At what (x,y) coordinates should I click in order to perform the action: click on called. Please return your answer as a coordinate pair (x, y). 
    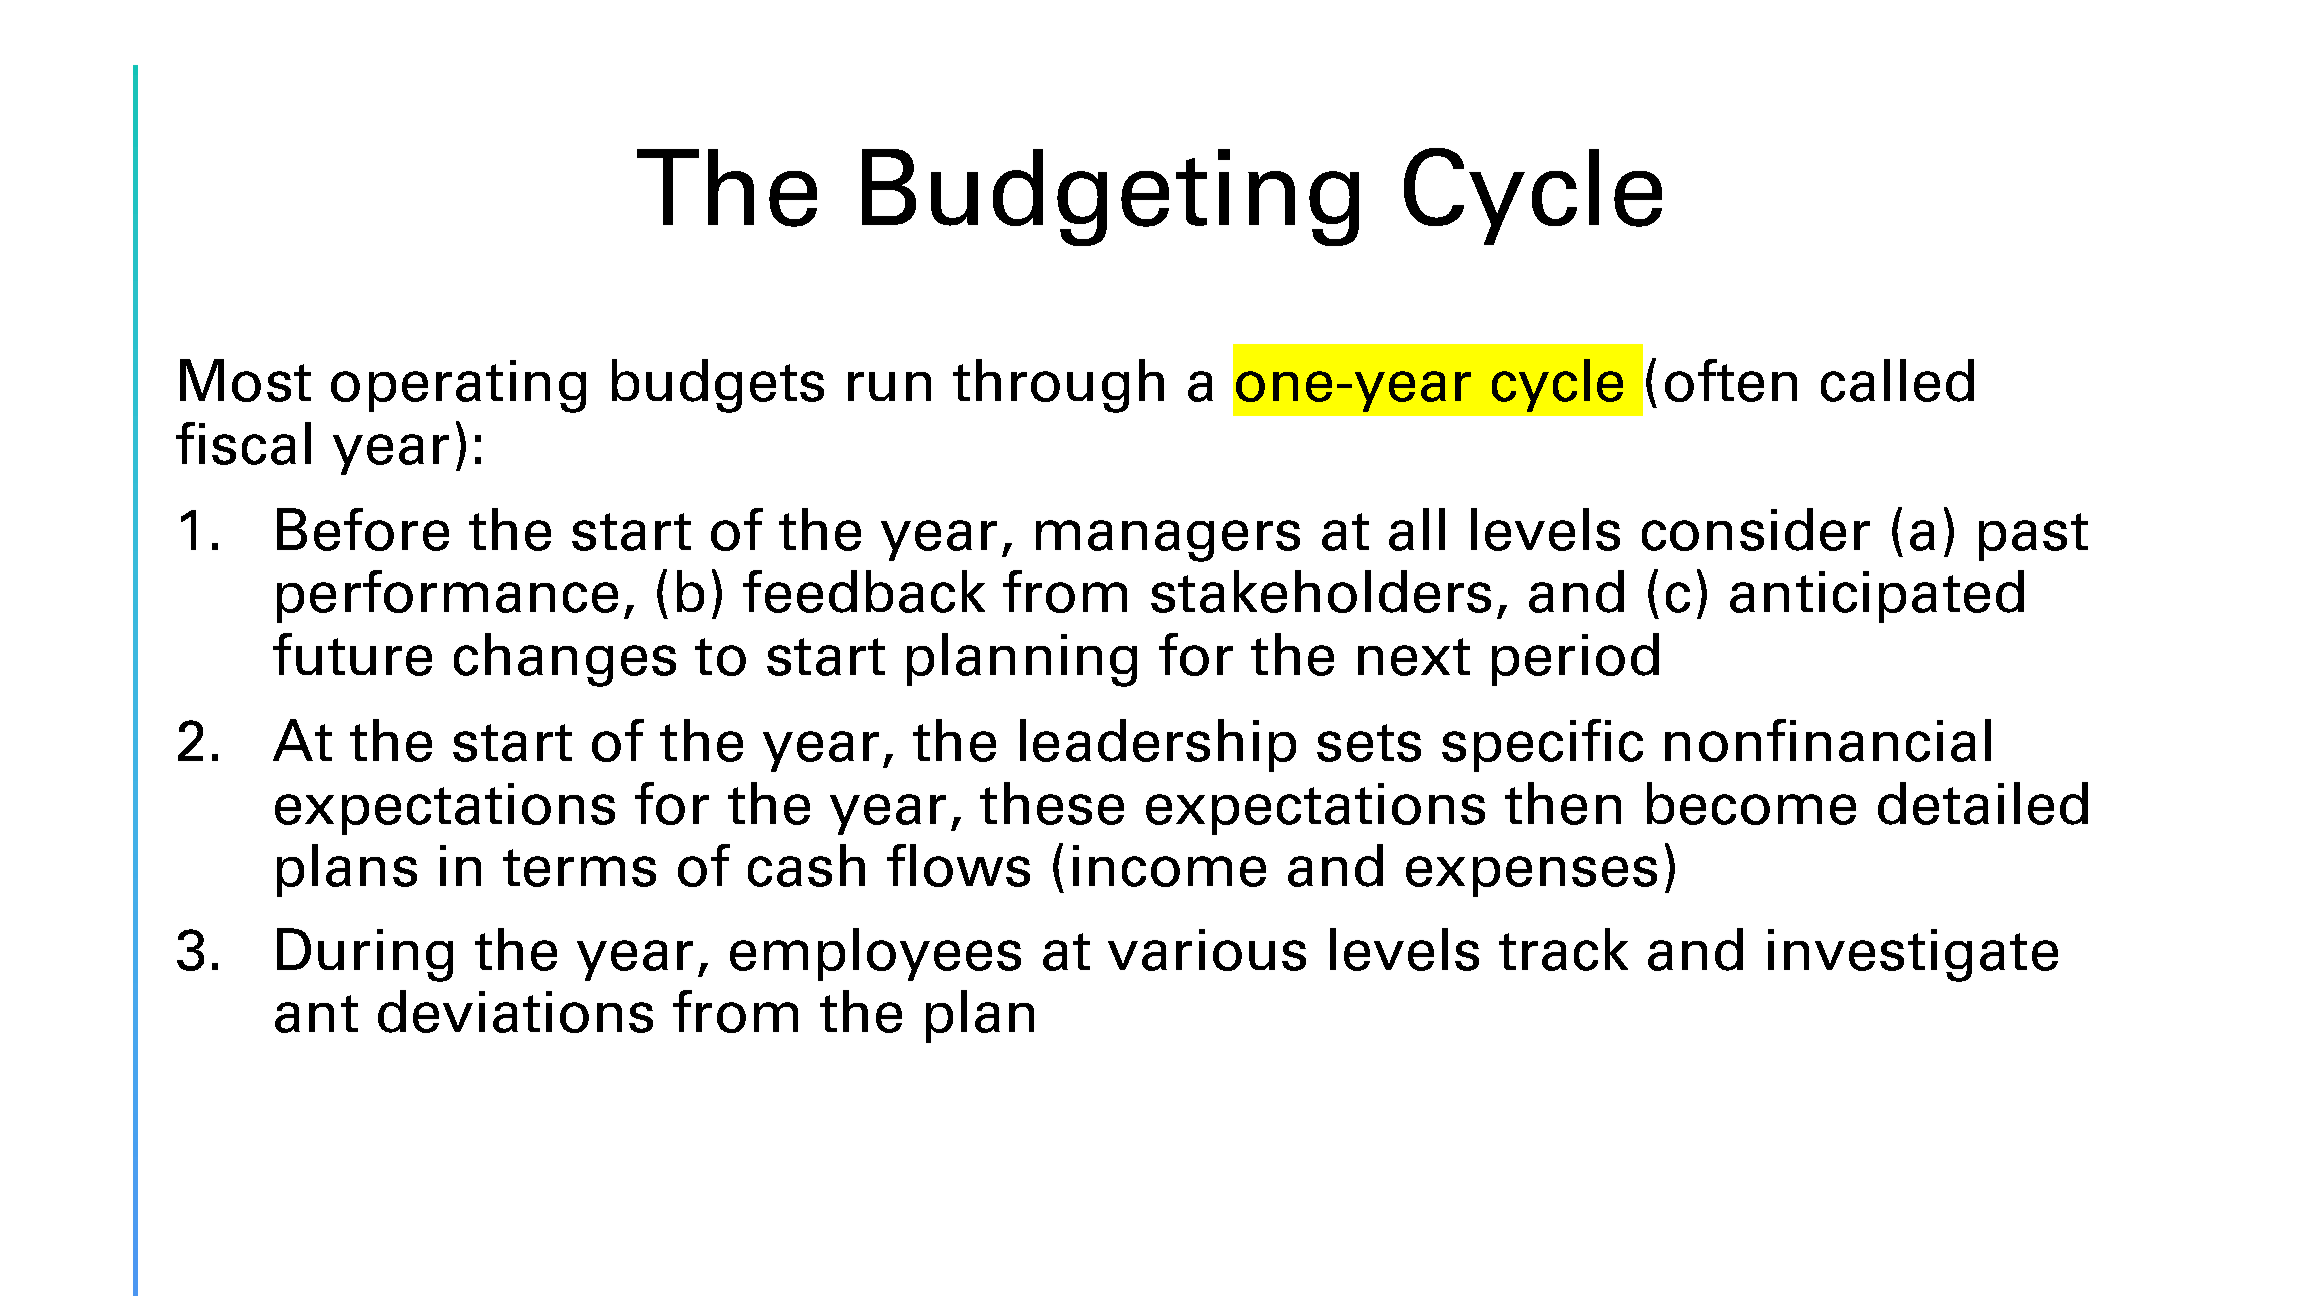
    Looking at the image, I should click on (1897, 380).
